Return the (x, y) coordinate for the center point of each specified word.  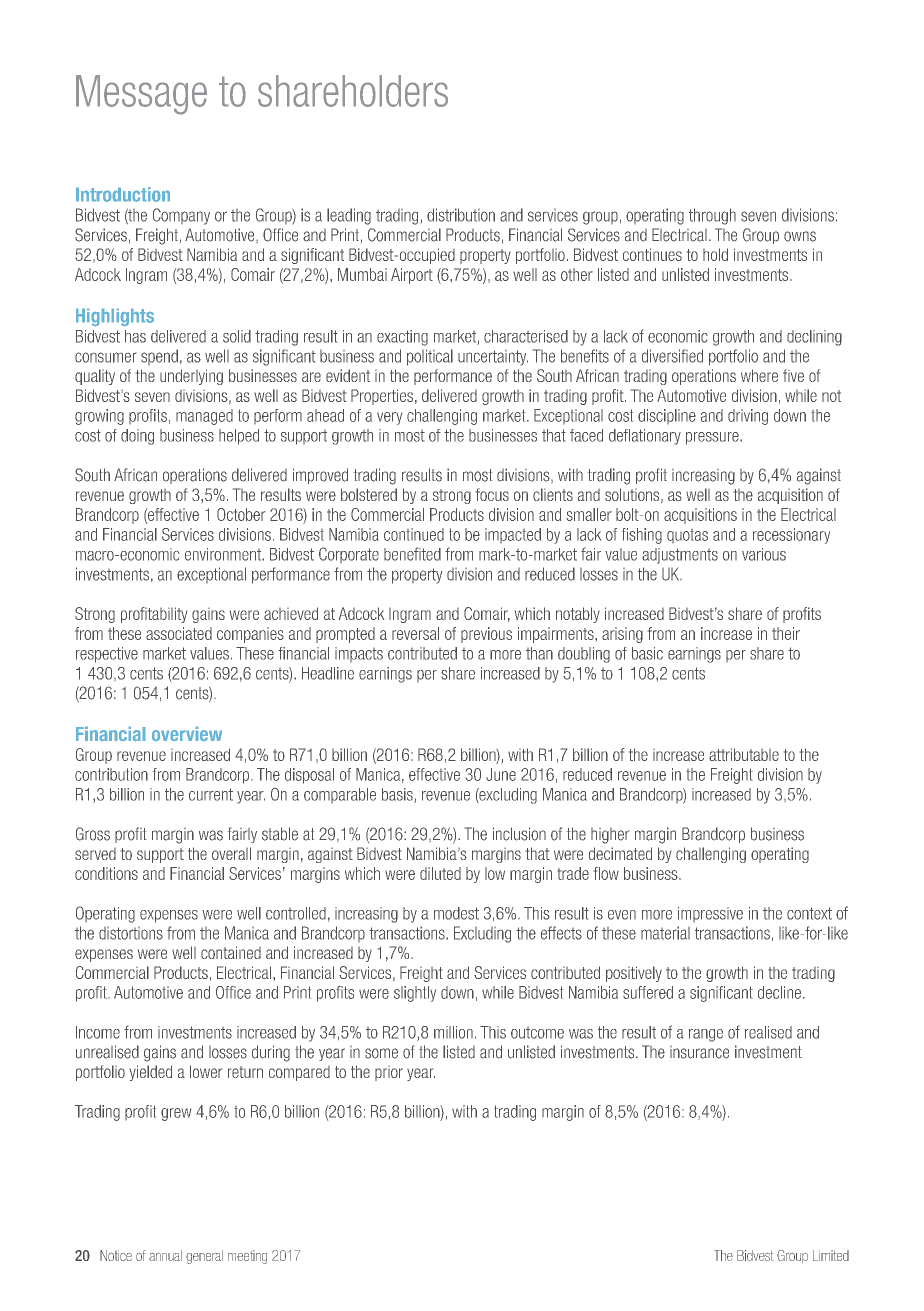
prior (389, 1073)
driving (748, 417)
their (786, 633)
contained (231, 952)
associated (179, 633)
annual (165, 1255)
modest (456, 913)
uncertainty (493, 358)
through (712, 216)
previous (486, 635)
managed (204, 417)
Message (141, 95)
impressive (710, 914)
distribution (461, 215)
